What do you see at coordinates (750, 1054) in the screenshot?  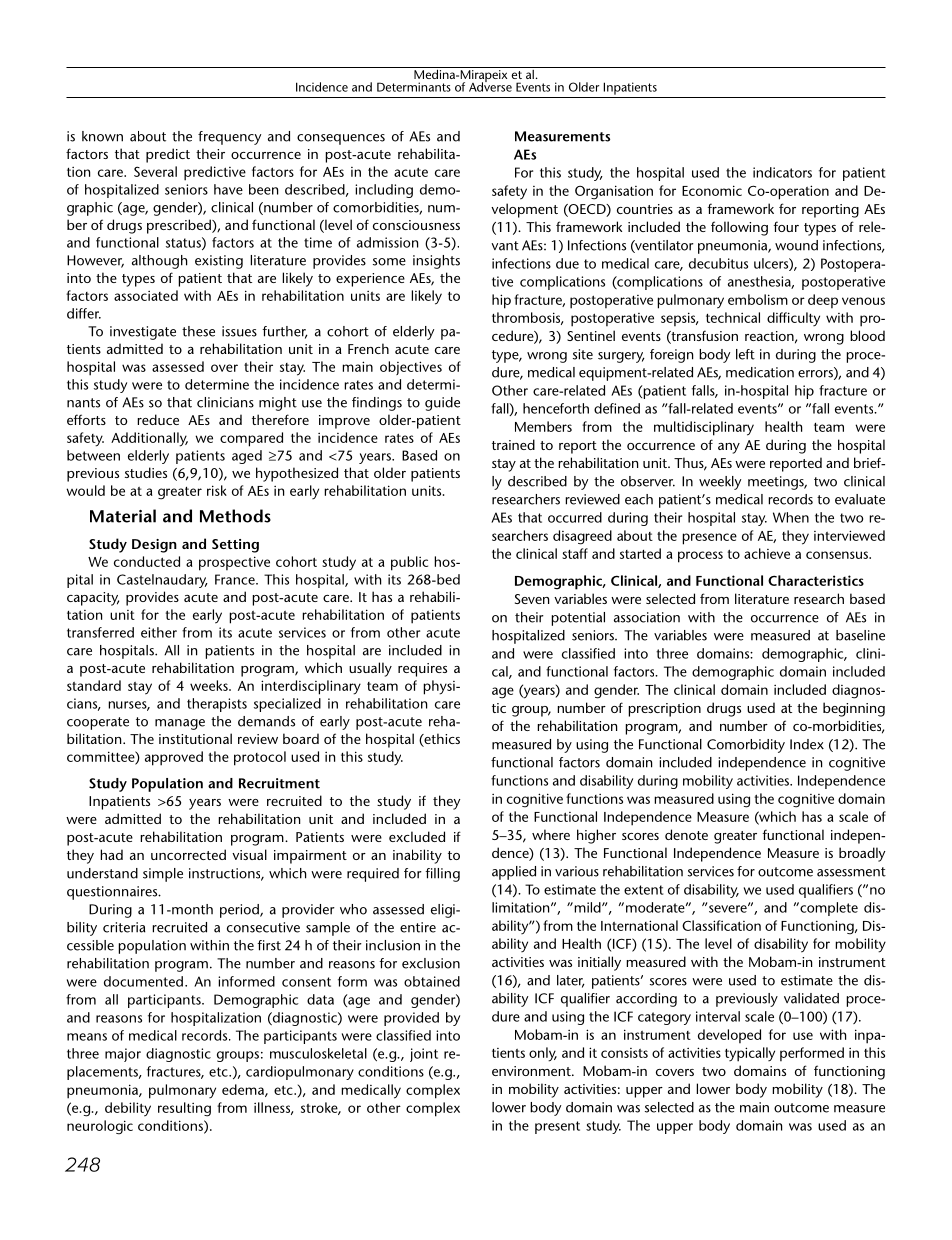 I see `typically` at bounding box center [750, 1054].
